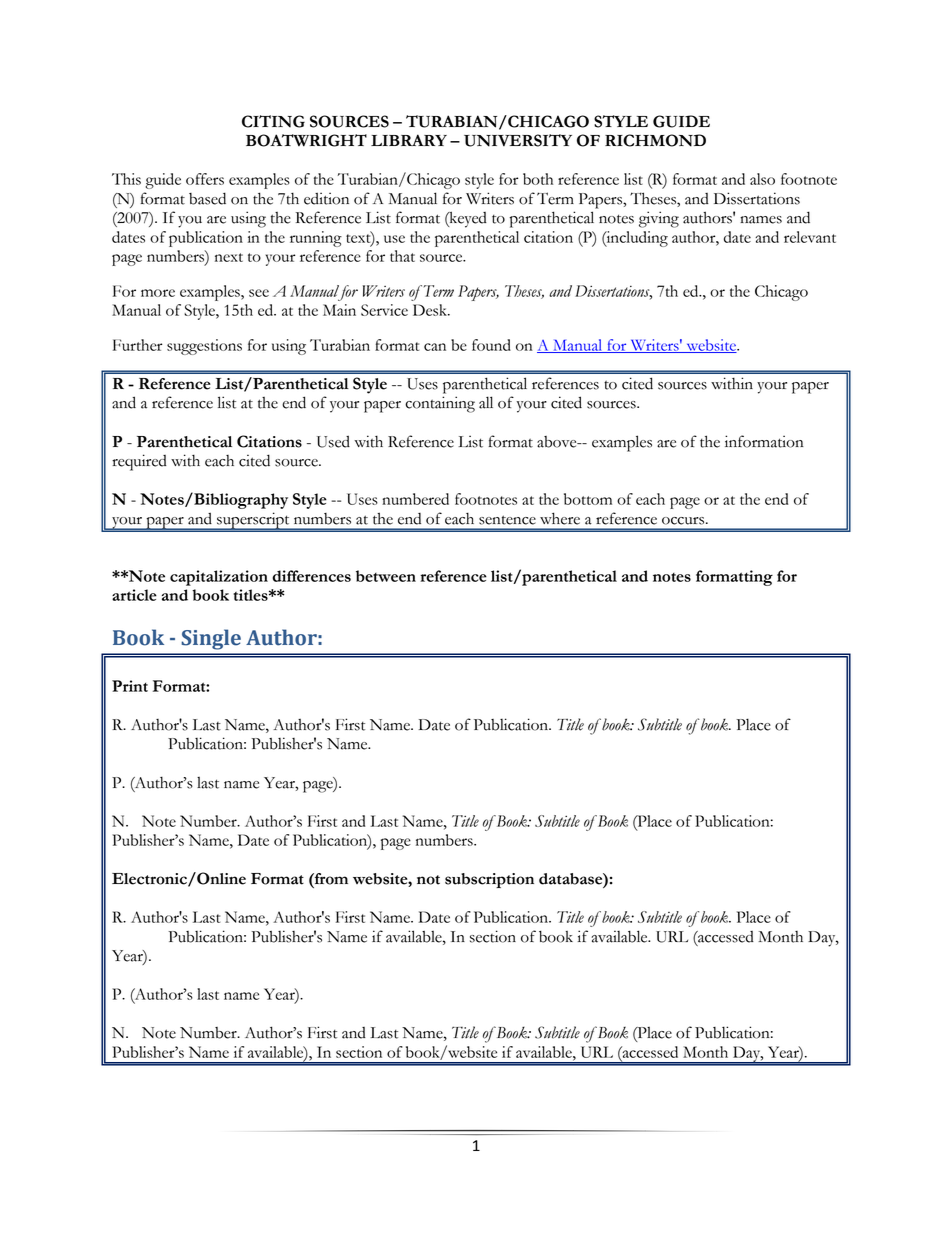  What do you see at coordinates (204, 347) in the image?
I see `suggestions` at bounding box center [204, 347].
